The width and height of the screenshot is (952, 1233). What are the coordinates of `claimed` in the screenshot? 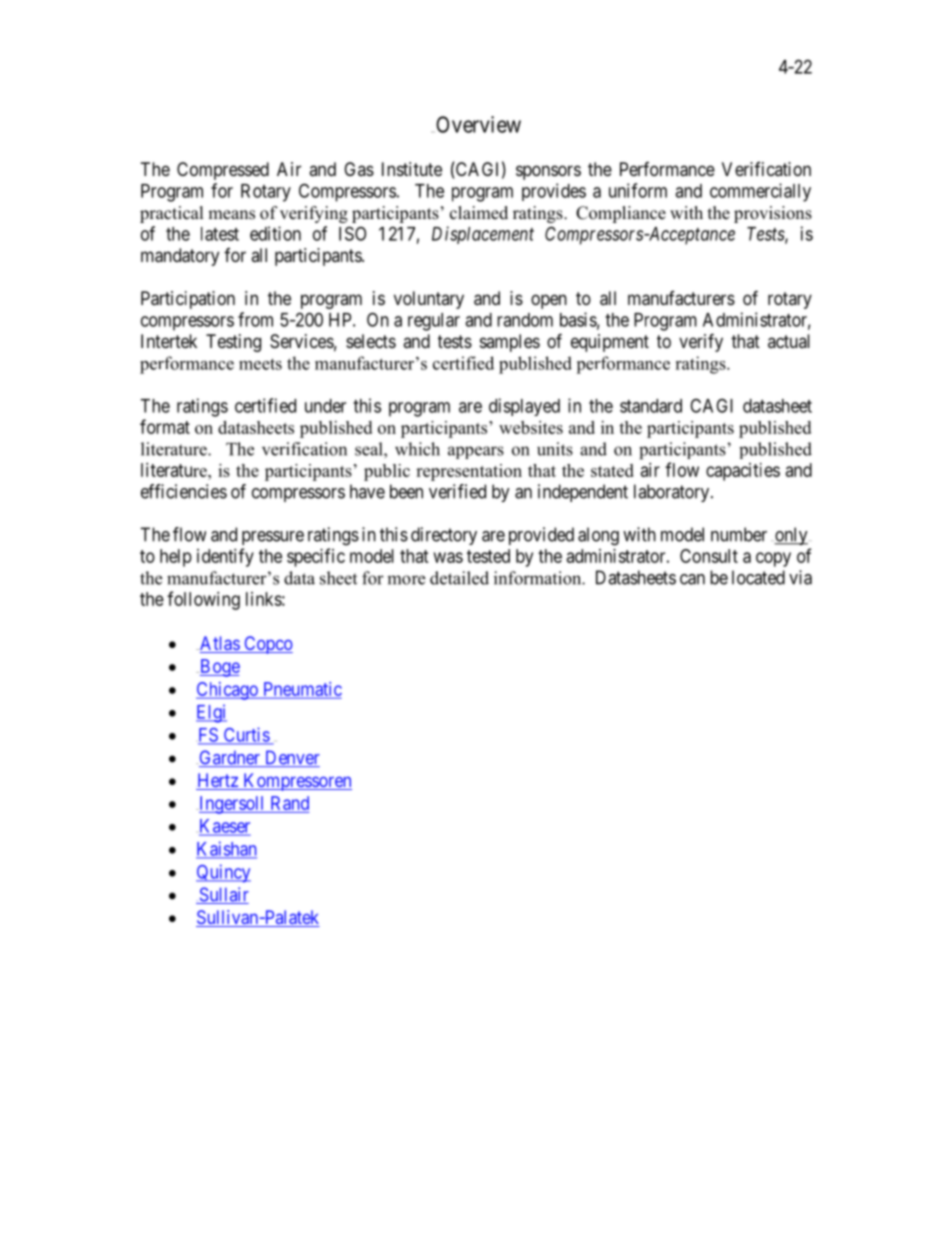 It's located at (479, 213).
